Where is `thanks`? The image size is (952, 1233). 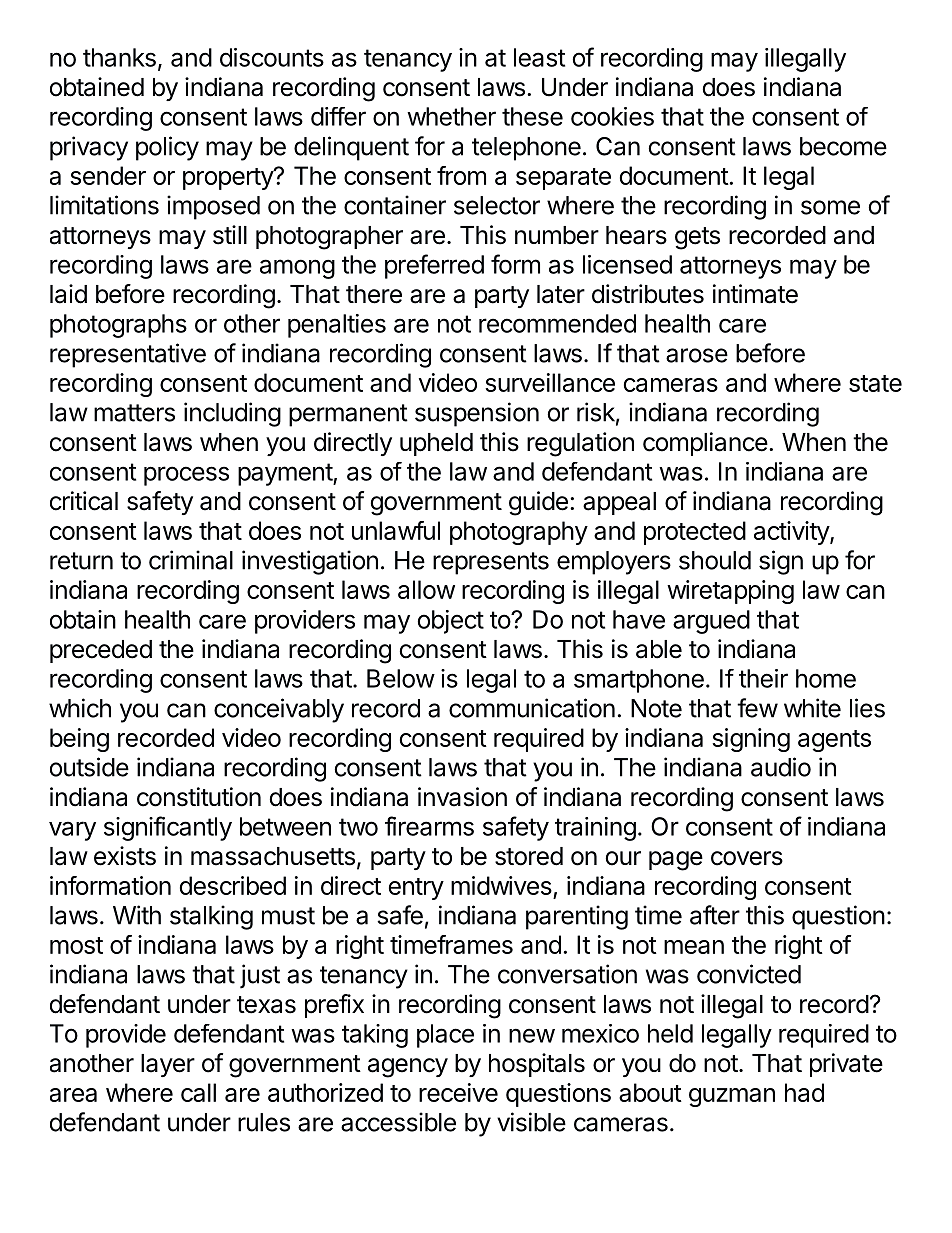 thanks is located at coordinates (119, 57).
